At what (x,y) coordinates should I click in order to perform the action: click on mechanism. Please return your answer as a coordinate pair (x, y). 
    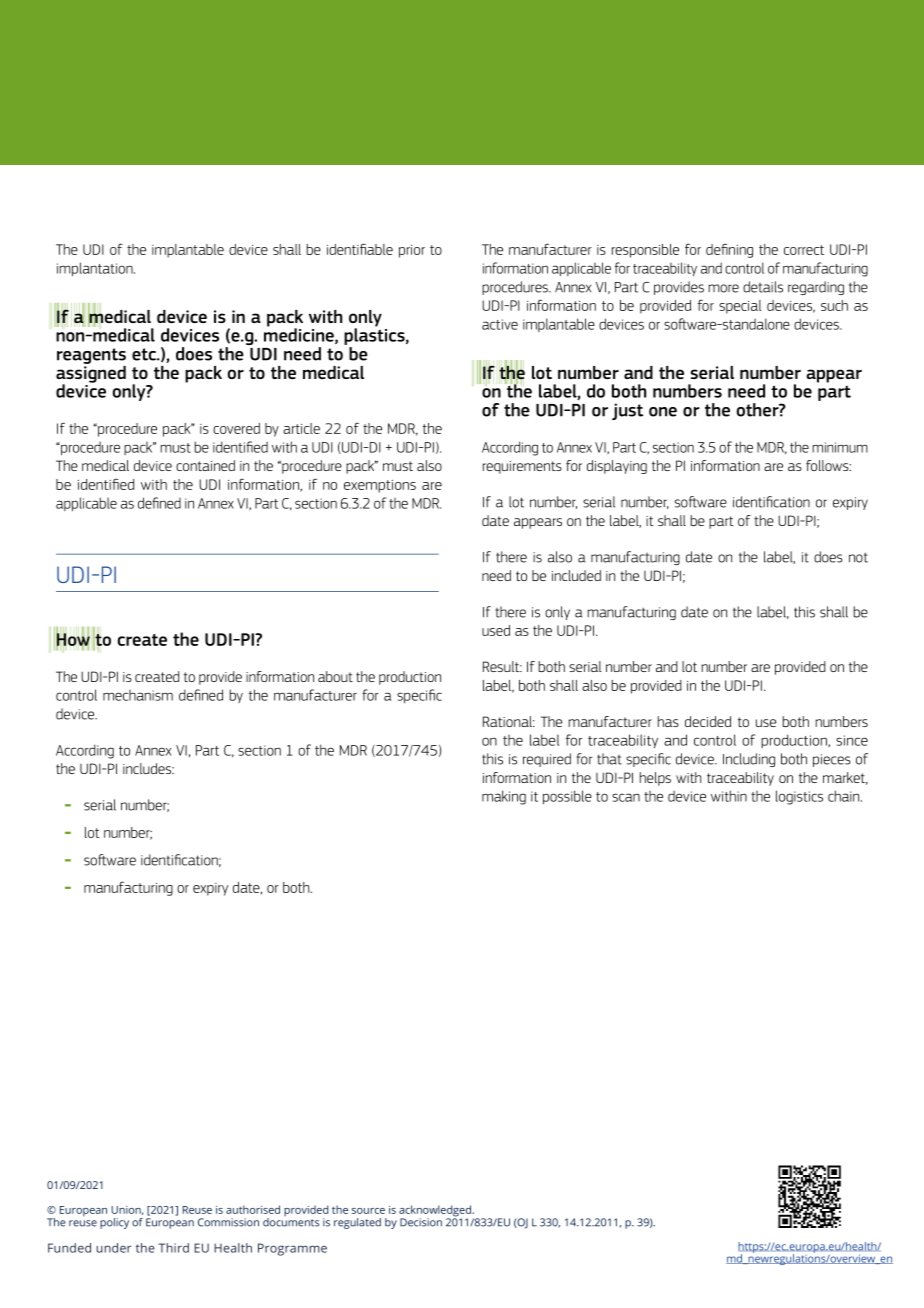
    Looking at the image, I should click on (138, 695).
